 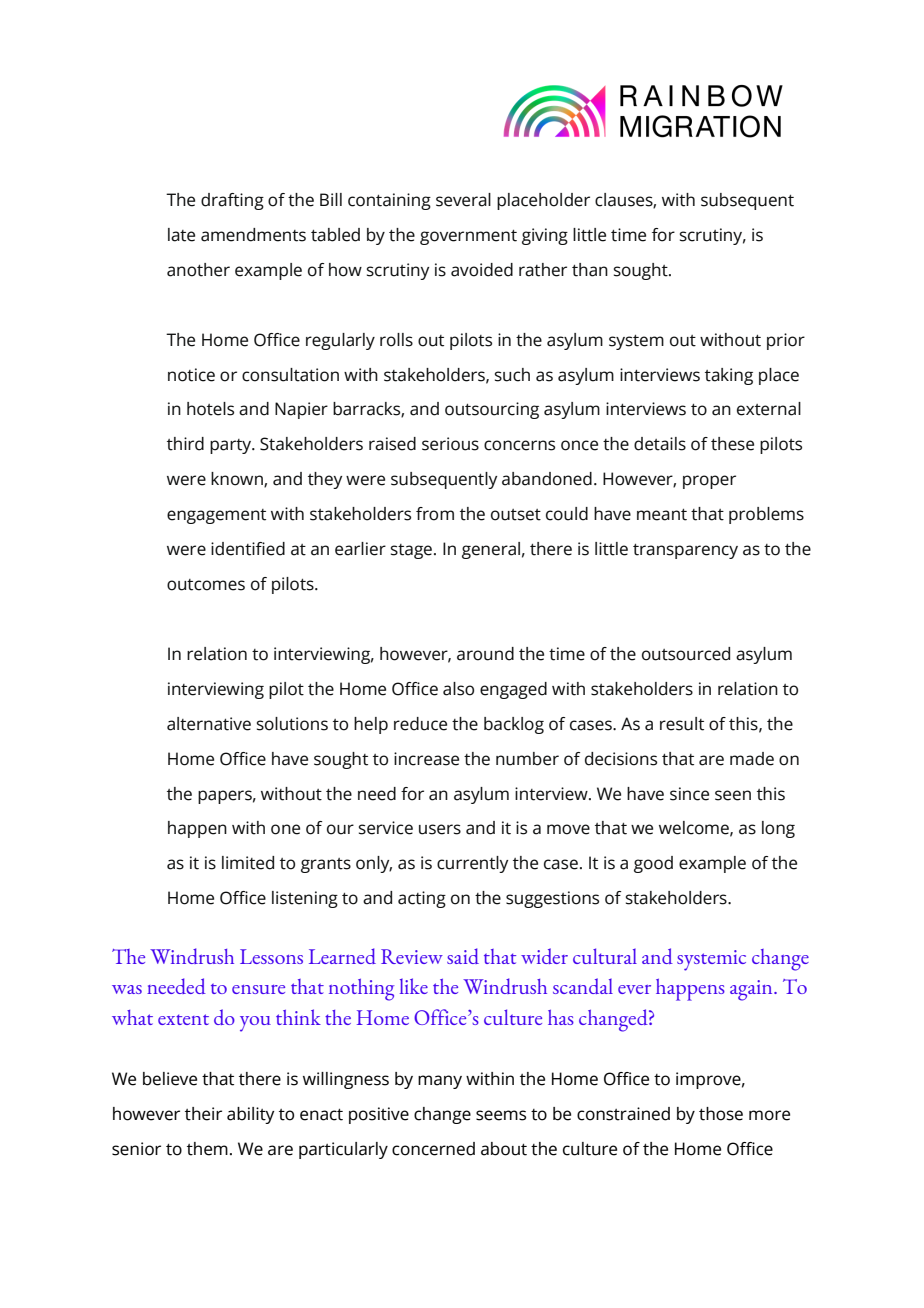 What do you see at coordinates (501, 1115) in the screenshot?
I see `seems` at bounding box center [501, 1115].
